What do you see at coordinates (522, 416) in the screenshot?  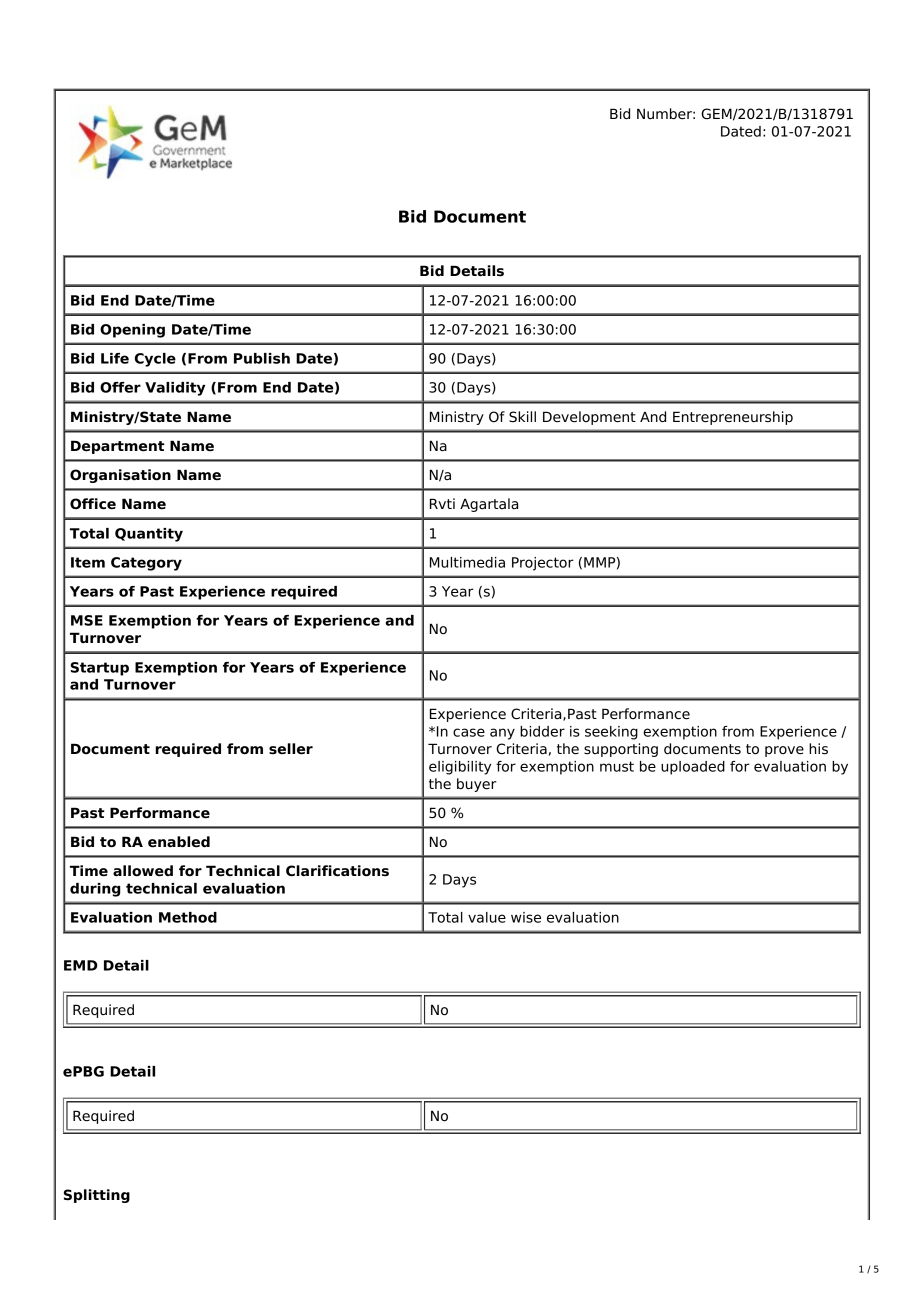 I see `Skill` at bounding box center [522, 416].
